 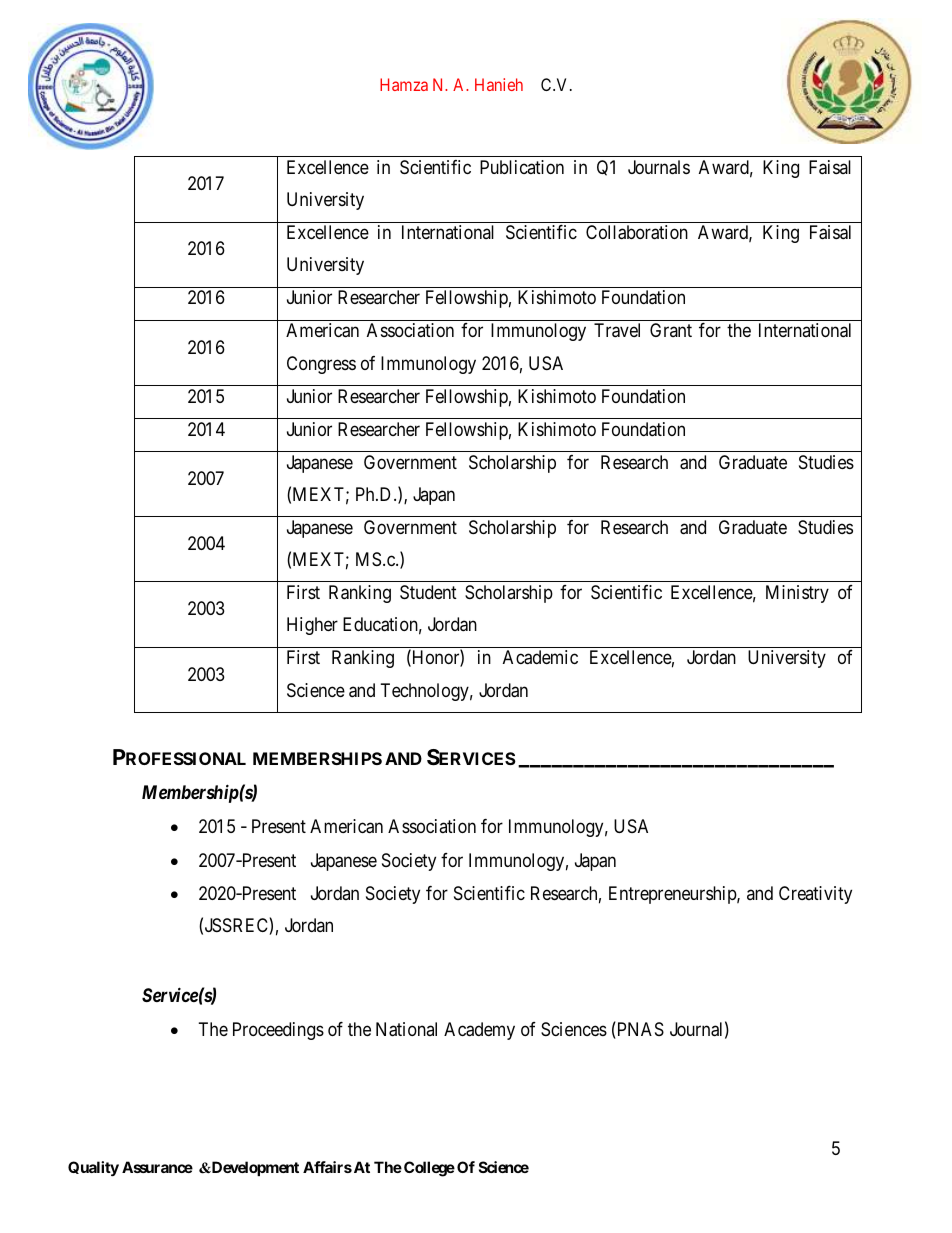 What do you see at coordinates (671, 330) in the image?
I see `Grant` at bounding box center [671, 330].
